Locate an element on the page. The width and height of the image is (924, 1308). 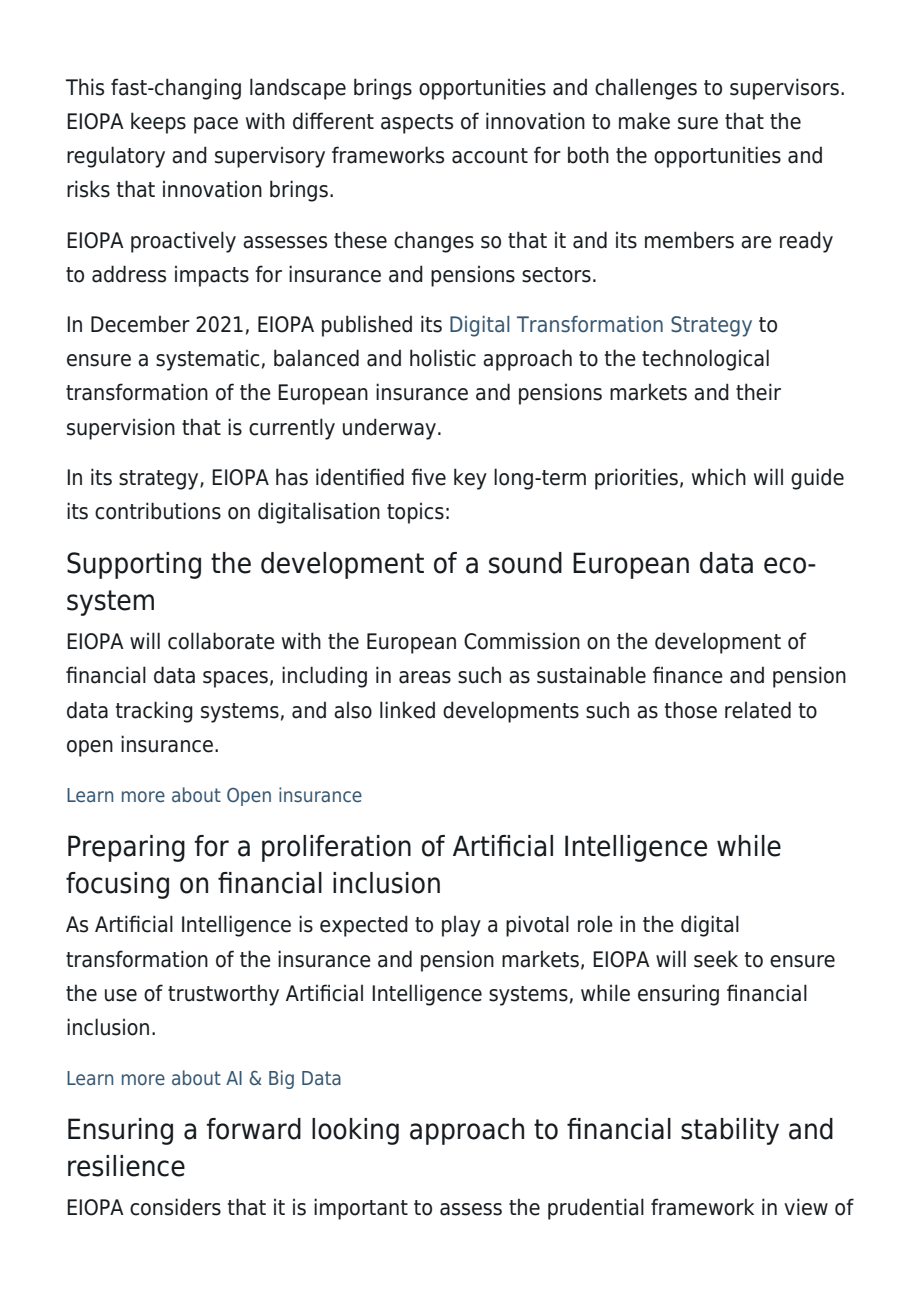
their is located at coordinates (758, 392).
